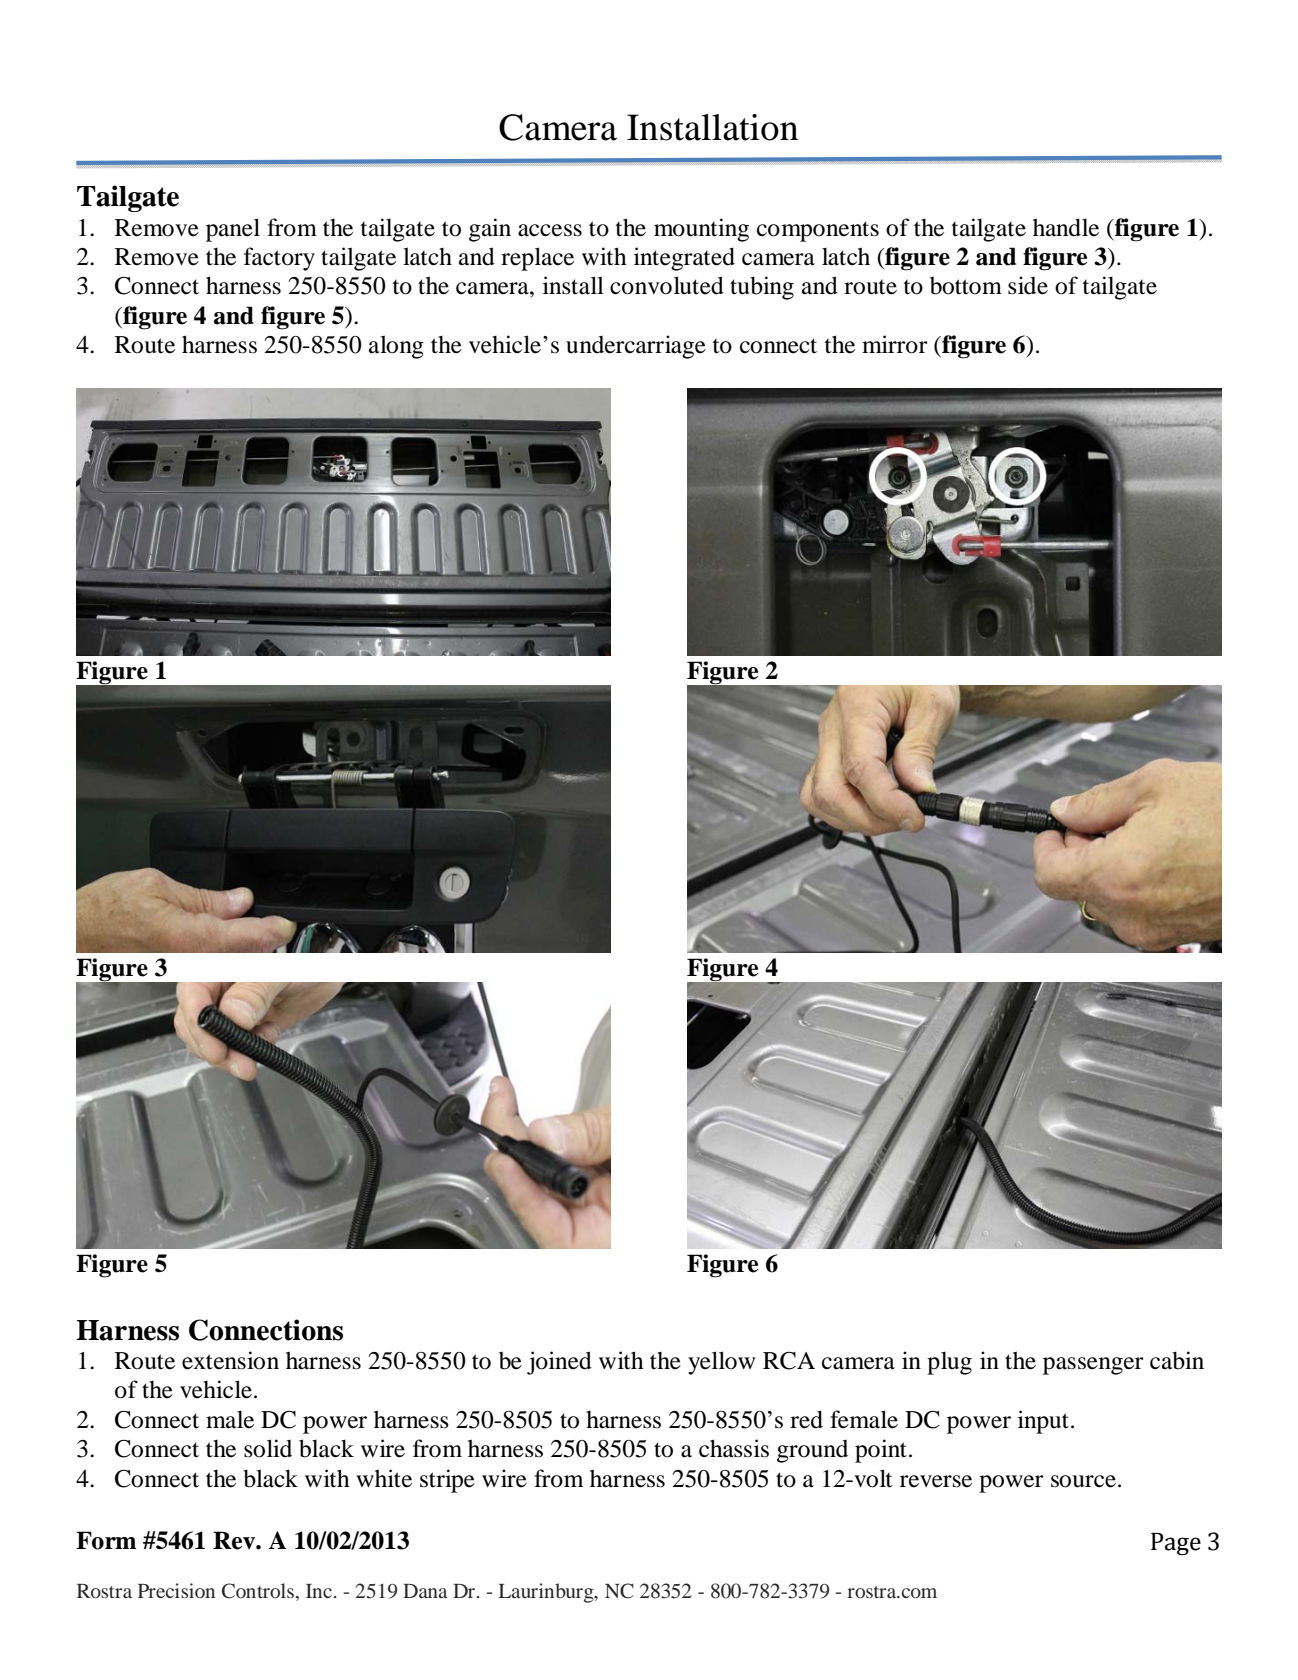  What do you see at coordinates (259, 1592) in the screenshot?
I see `Controls` at bounding box center [259, 1592].
